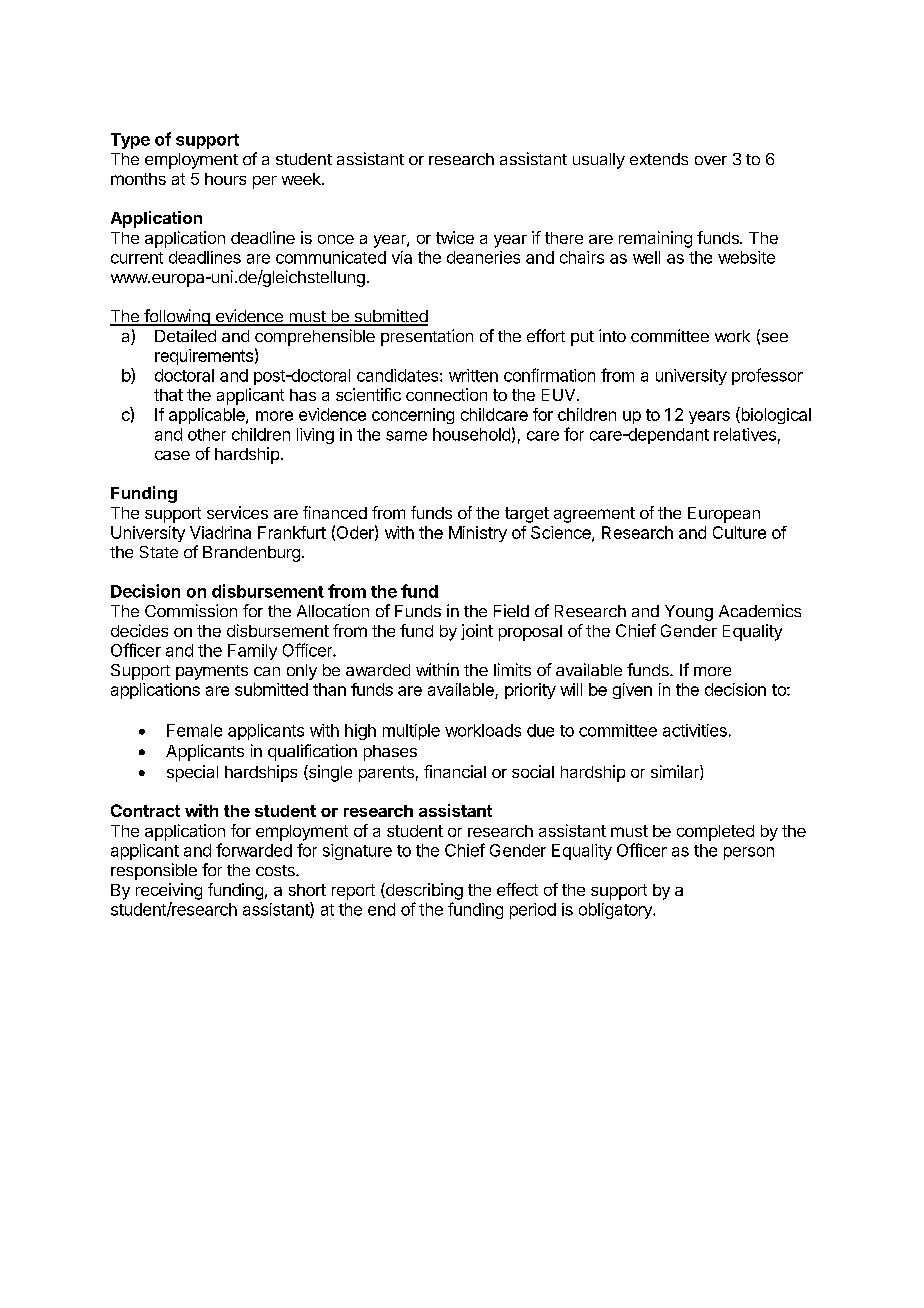 This page has height=1308, width=924. Describe the element at coordinates (237, 512) in the page. I see `services` at that location.
